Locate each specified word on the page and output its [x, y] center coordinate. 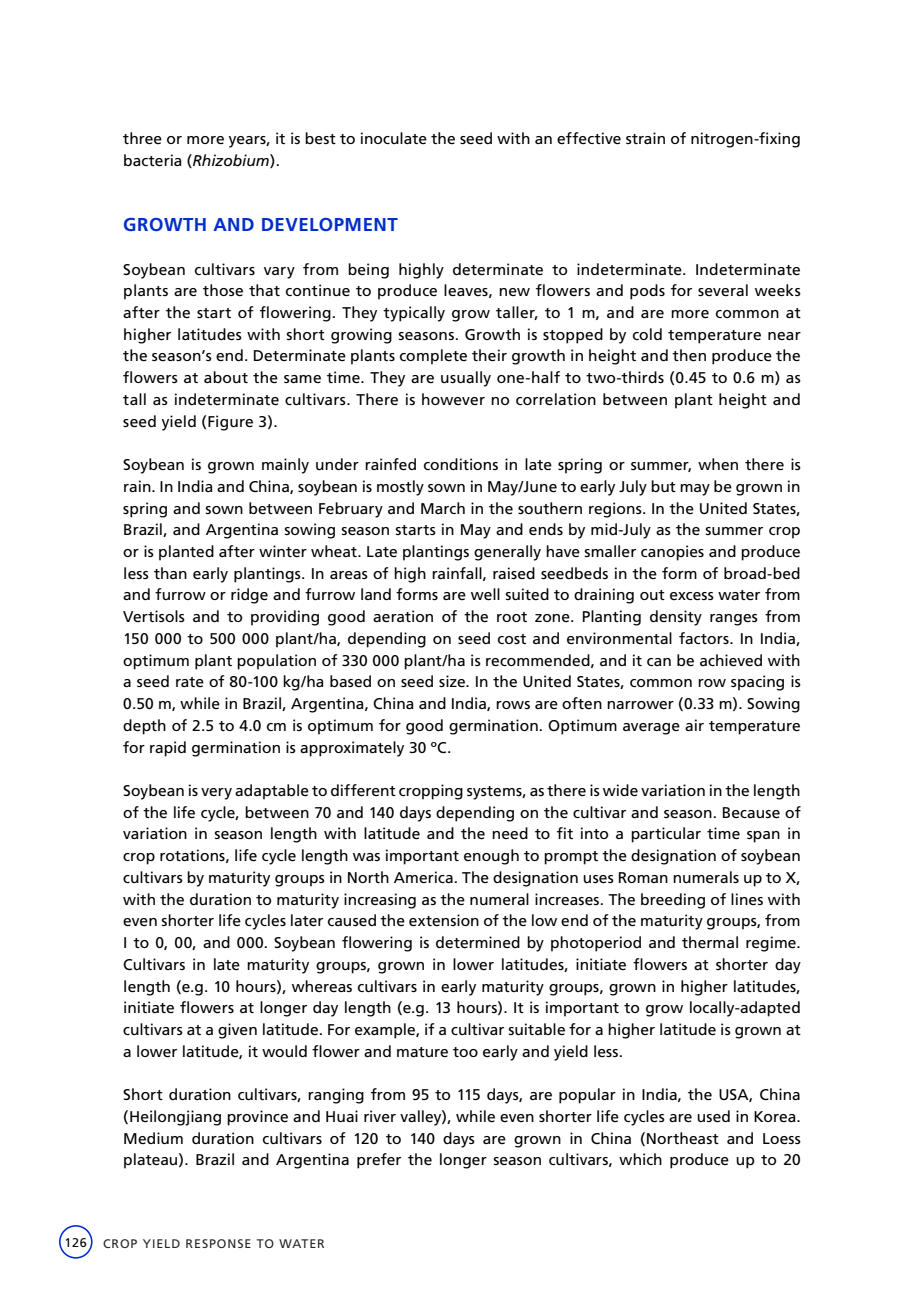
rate [190, 682]
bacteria [153, 160]
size [453, 681]
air [694, 725]
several [723, 290]
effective [589, 138]
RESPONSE [218, 1243]
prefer [379, 1161]
